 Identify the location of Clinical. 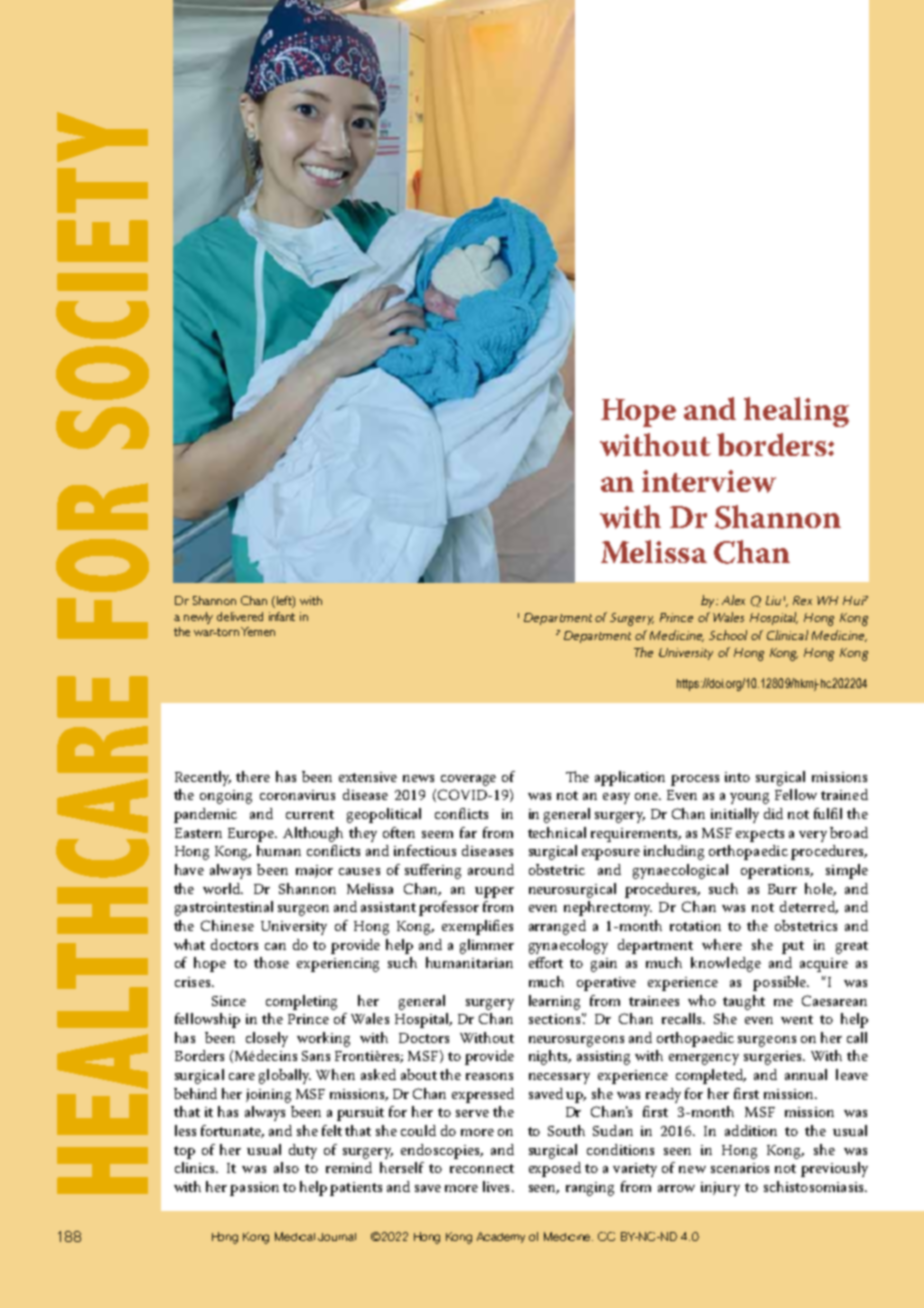
(787, 635).
